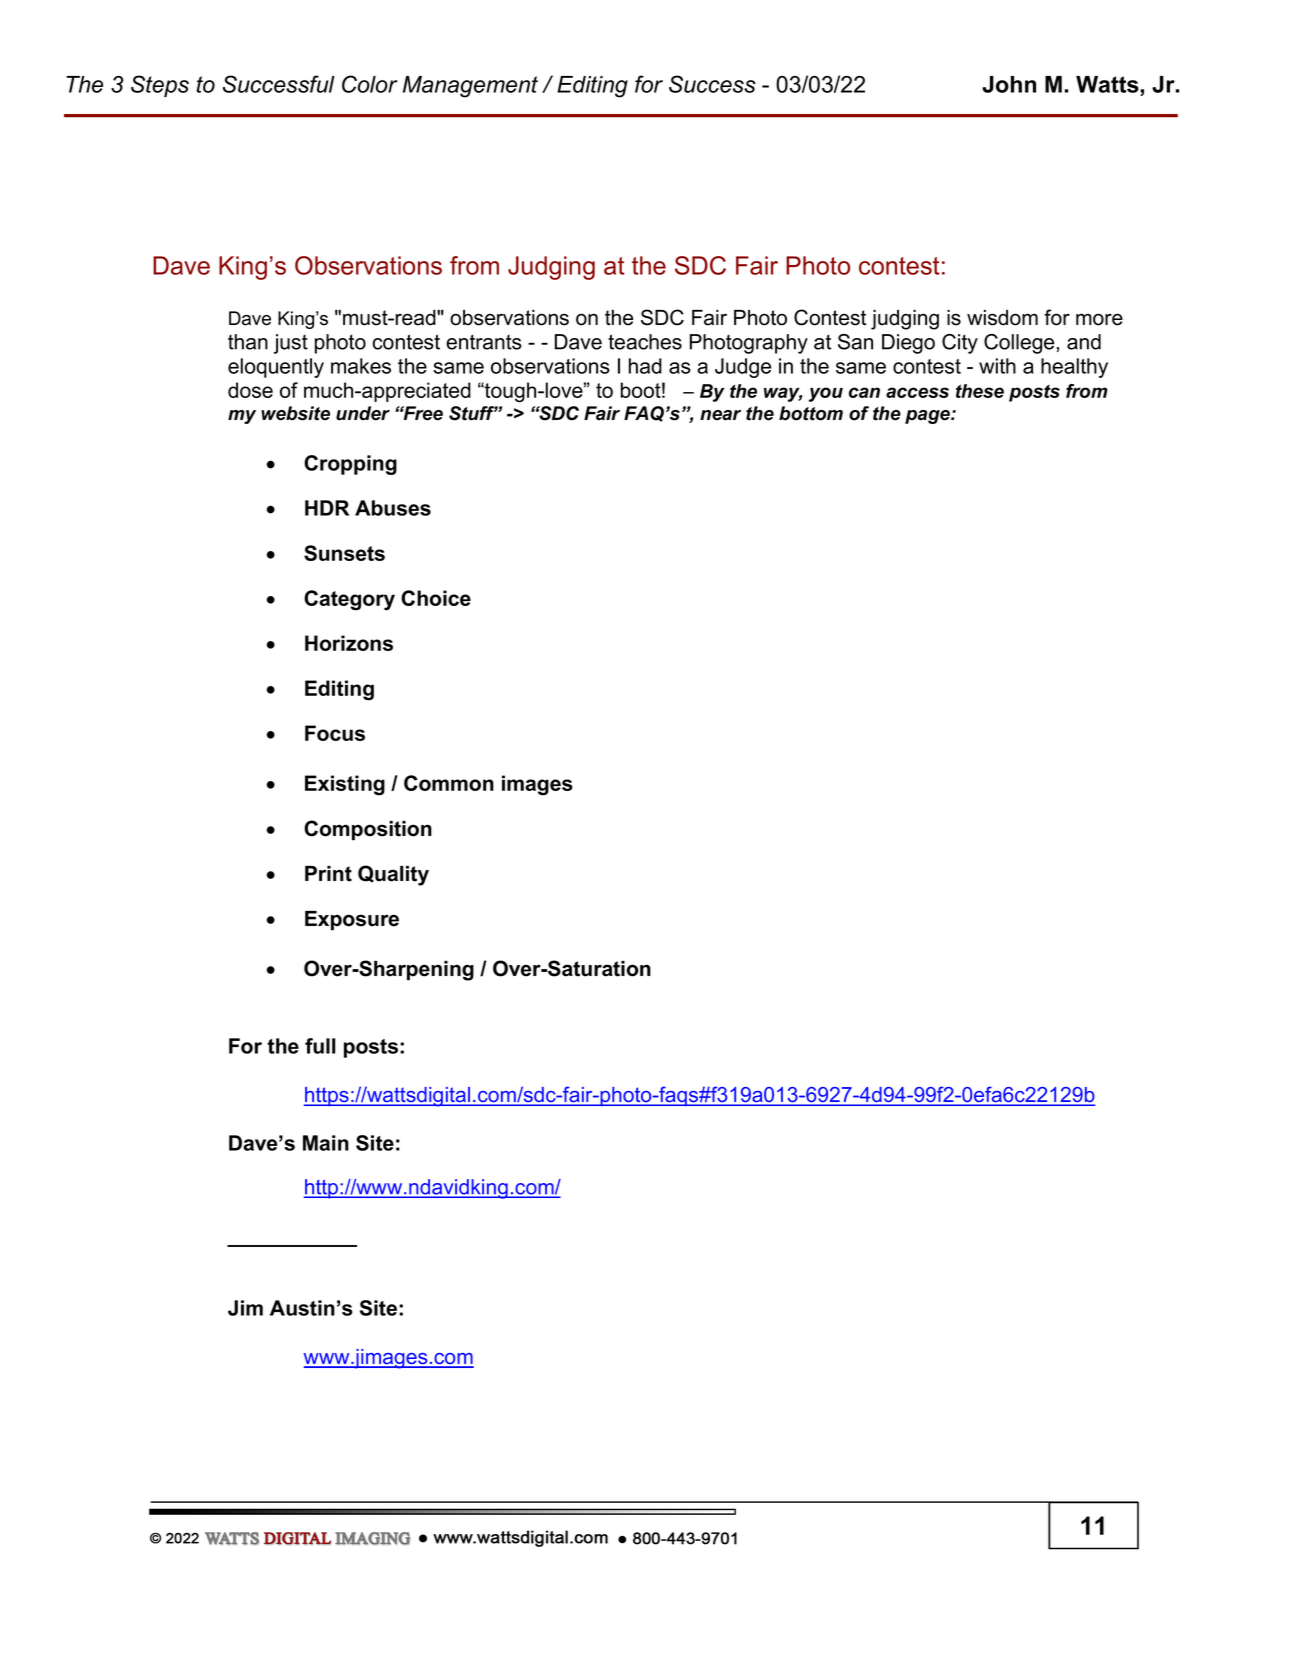  Describe the element at coordinates (345, 785) in the image. I see `Existing` at that location.
